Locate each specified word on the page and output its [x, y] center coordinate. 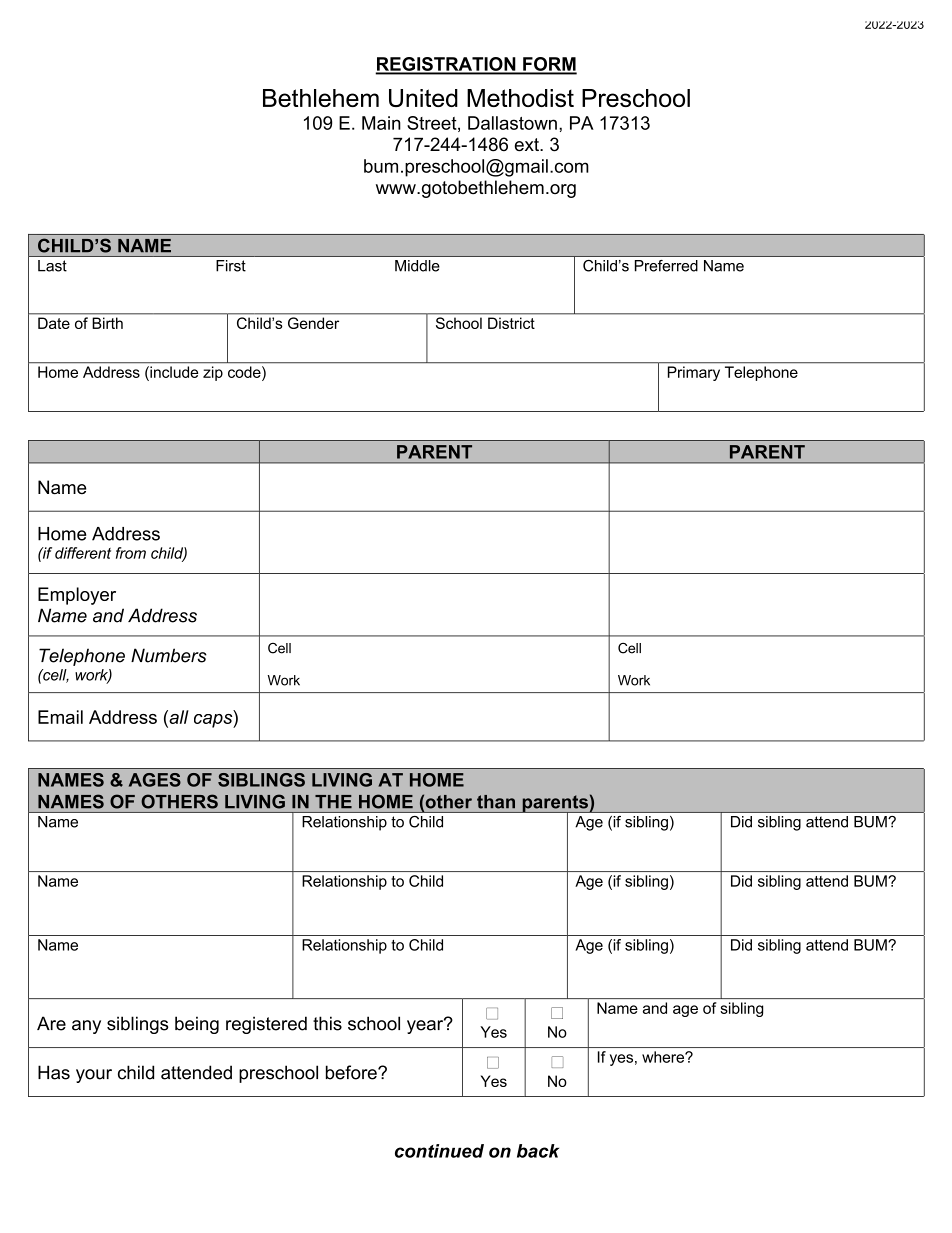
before [352, 1072]
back [538, 1151]
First [231, 266]
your [94, 1076]
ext [528, 145]
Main [381, 123]
